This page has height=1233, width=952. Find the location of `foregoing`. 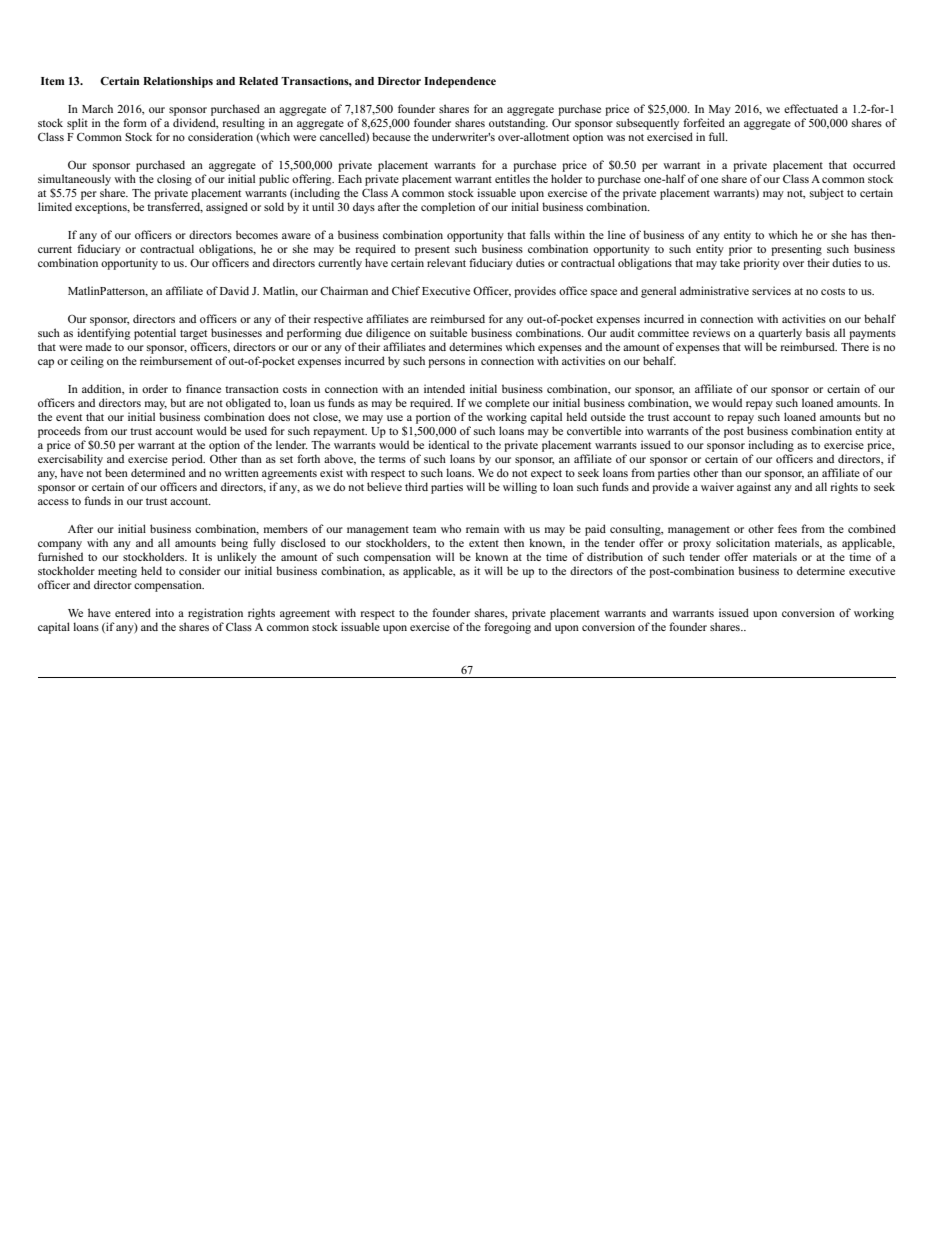

foregoing is located at coordinates (507, 628).
